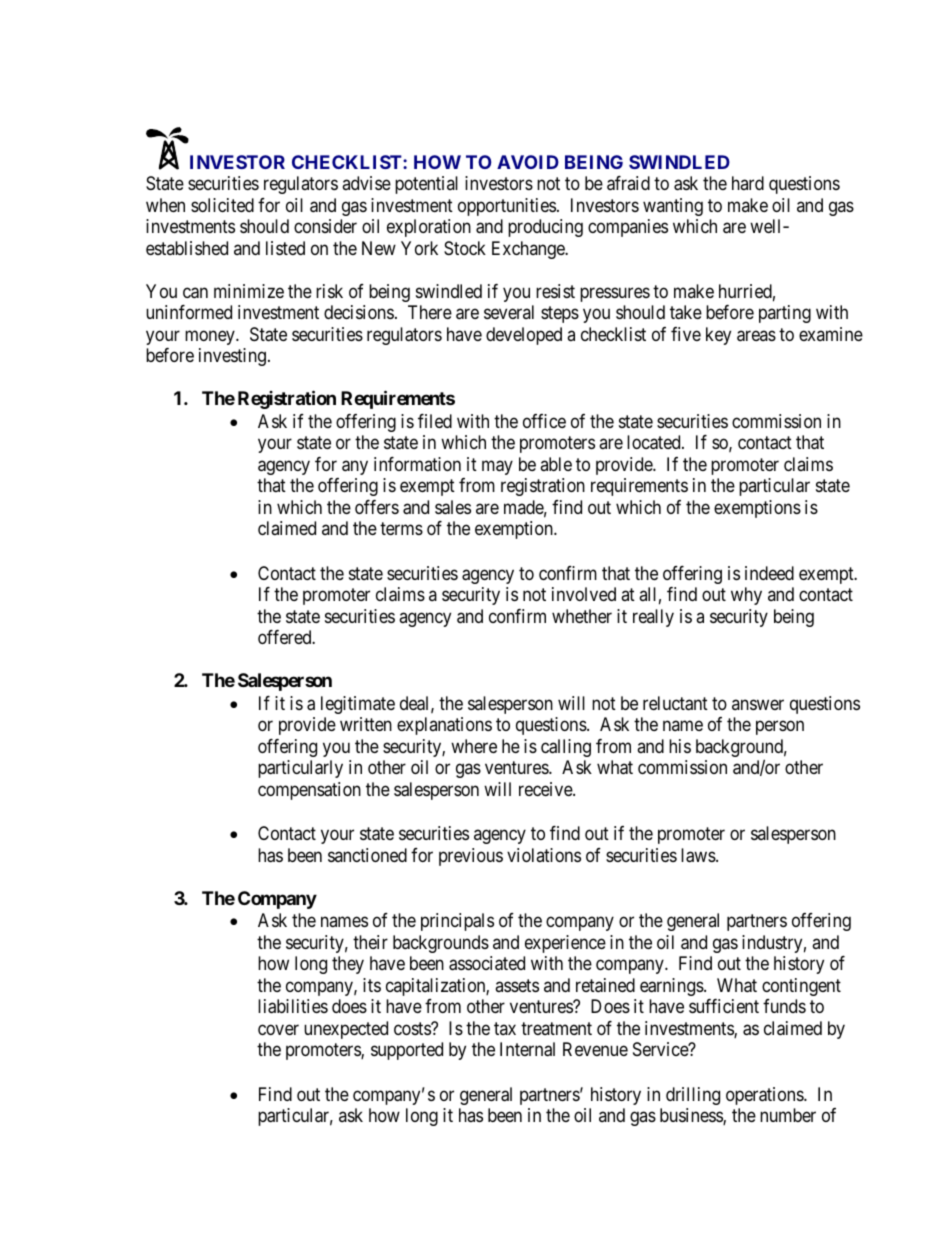  What do you see at coordinates (471, 857) in the screenshot?
I see `previous` at bounding box center [471, 857].
